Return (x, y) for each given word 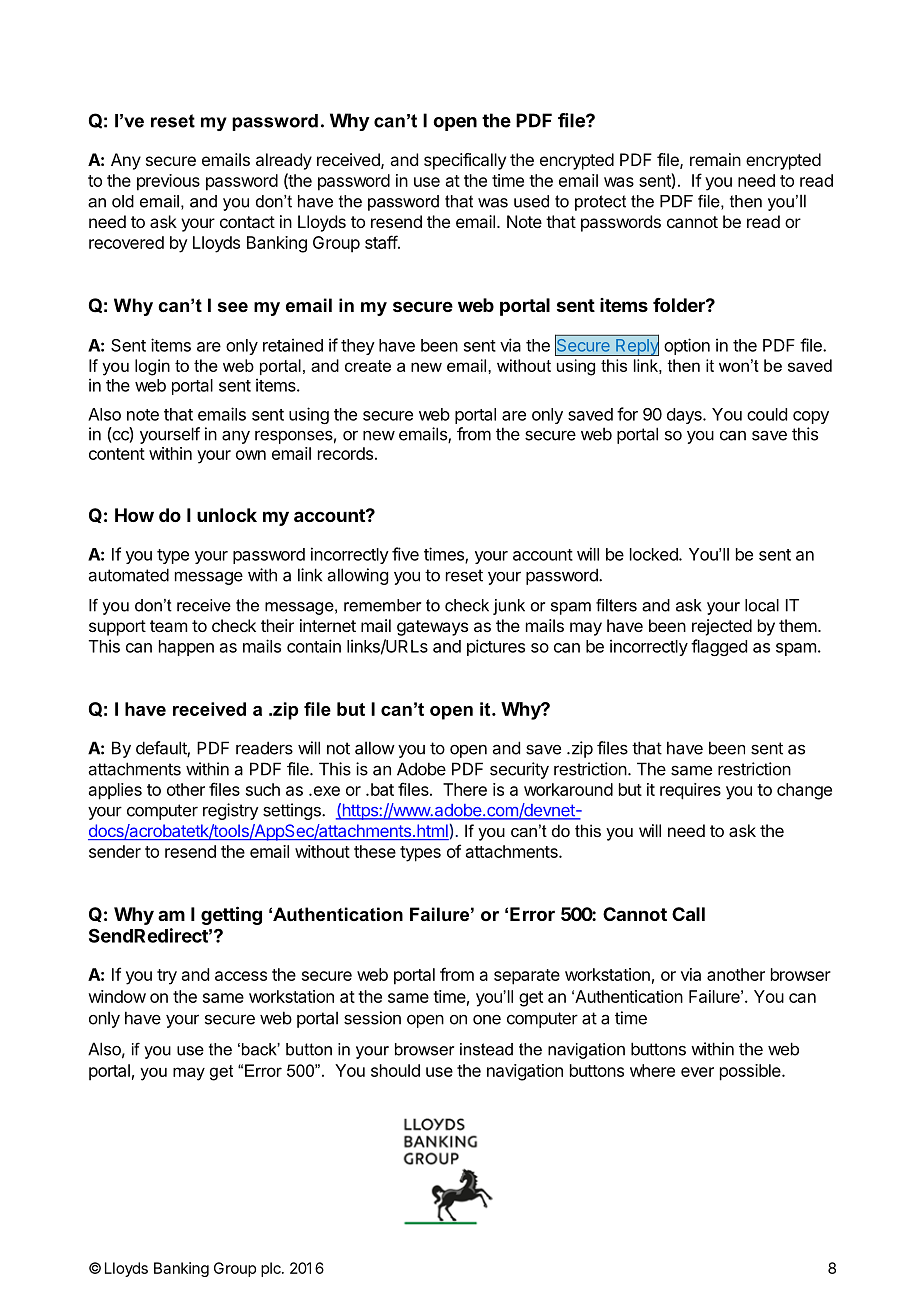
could (767, 414)
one (487, 1020)
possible (751, 1072)
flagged (719, 647)
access (241, 976)
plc (272, 1269)
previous (168, 182)
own (251, 455)
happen (186, 648)
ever (697, 1072)
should (395, 1070)
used (531, 201)
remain (715, 159)
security (519, 770)
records (345, 453)
